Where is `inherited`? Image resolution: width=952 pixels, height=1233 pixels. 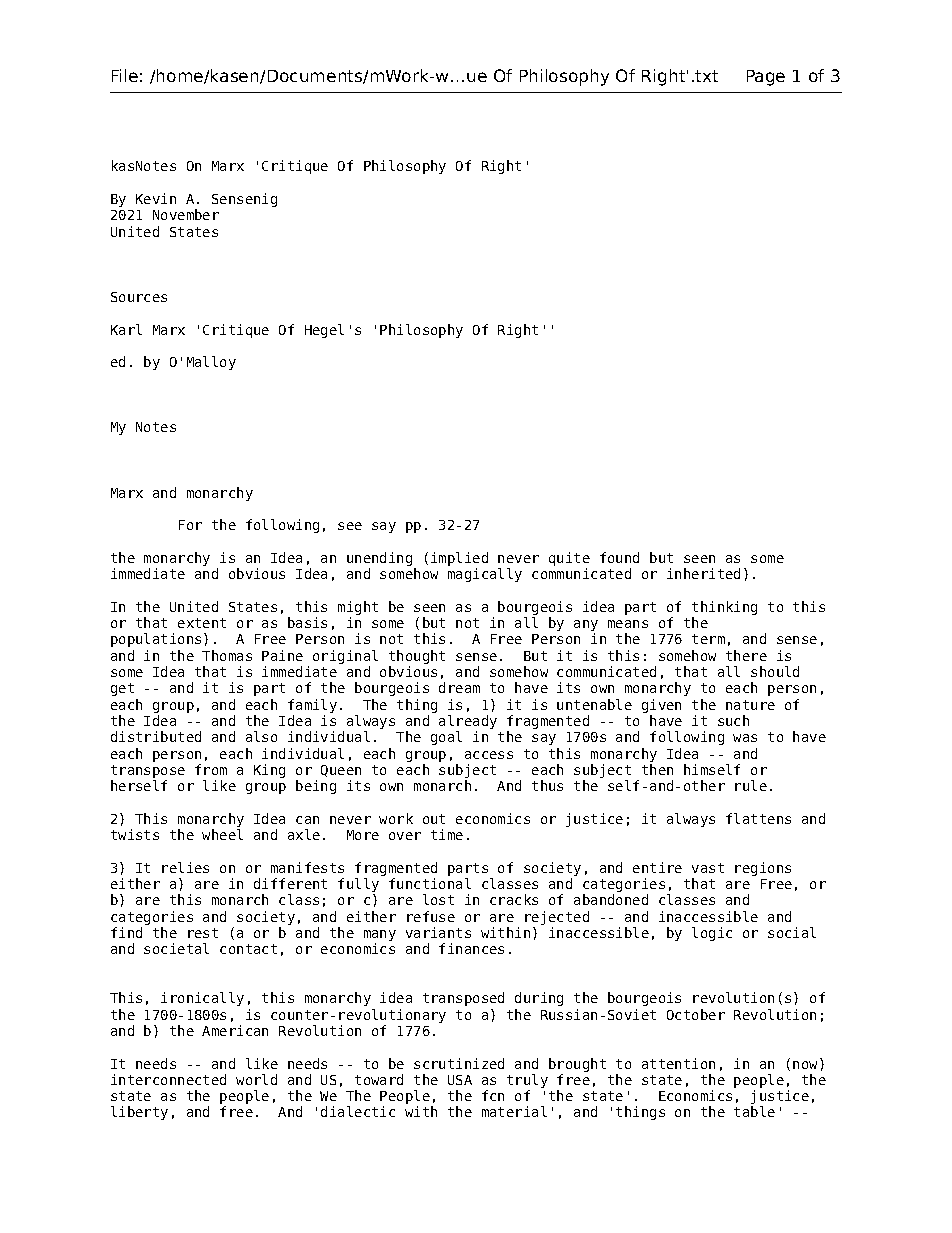 inherited is located at coordinates (703, 573).
